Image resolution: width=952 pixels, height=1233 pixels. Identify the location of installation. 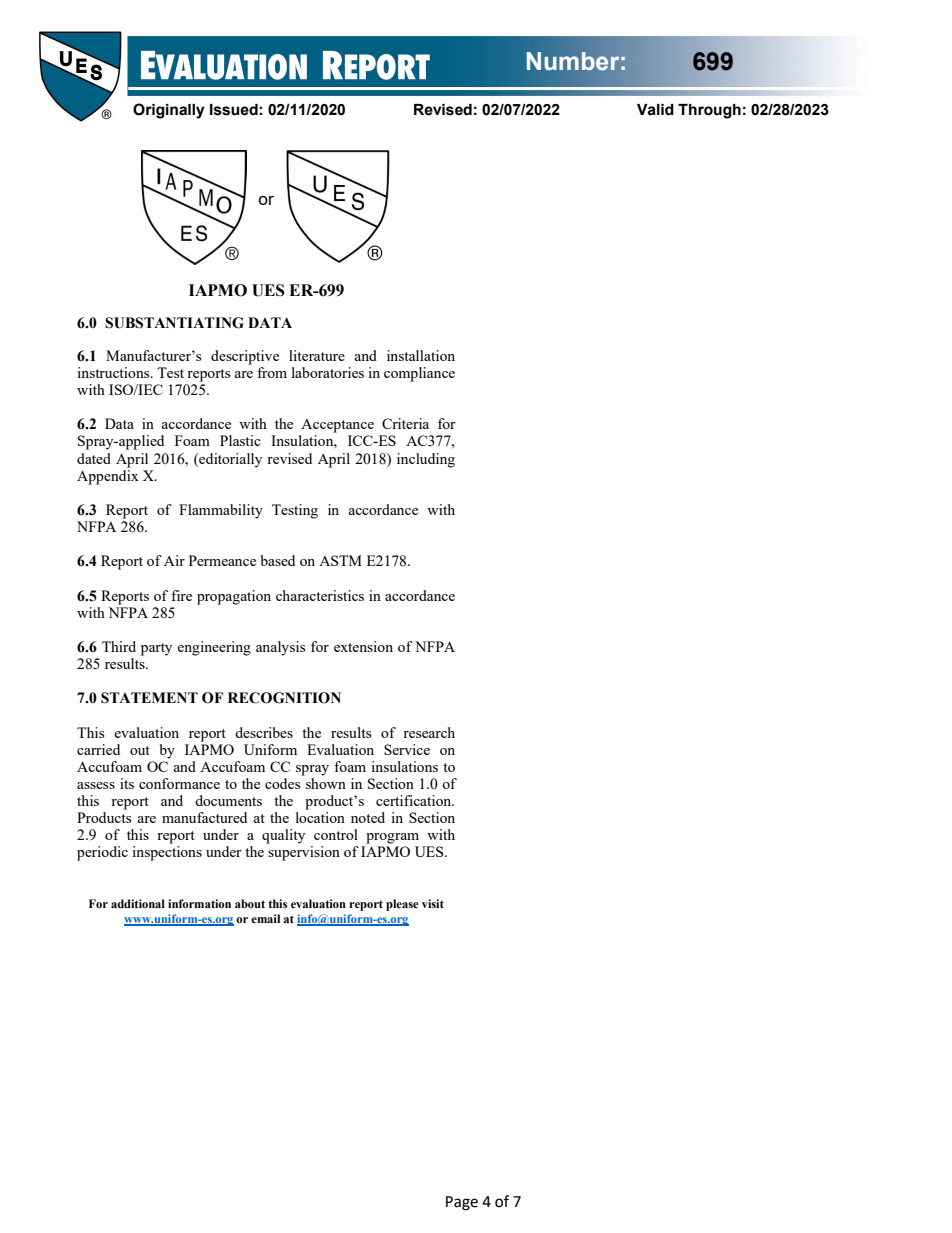
(421, 355).
